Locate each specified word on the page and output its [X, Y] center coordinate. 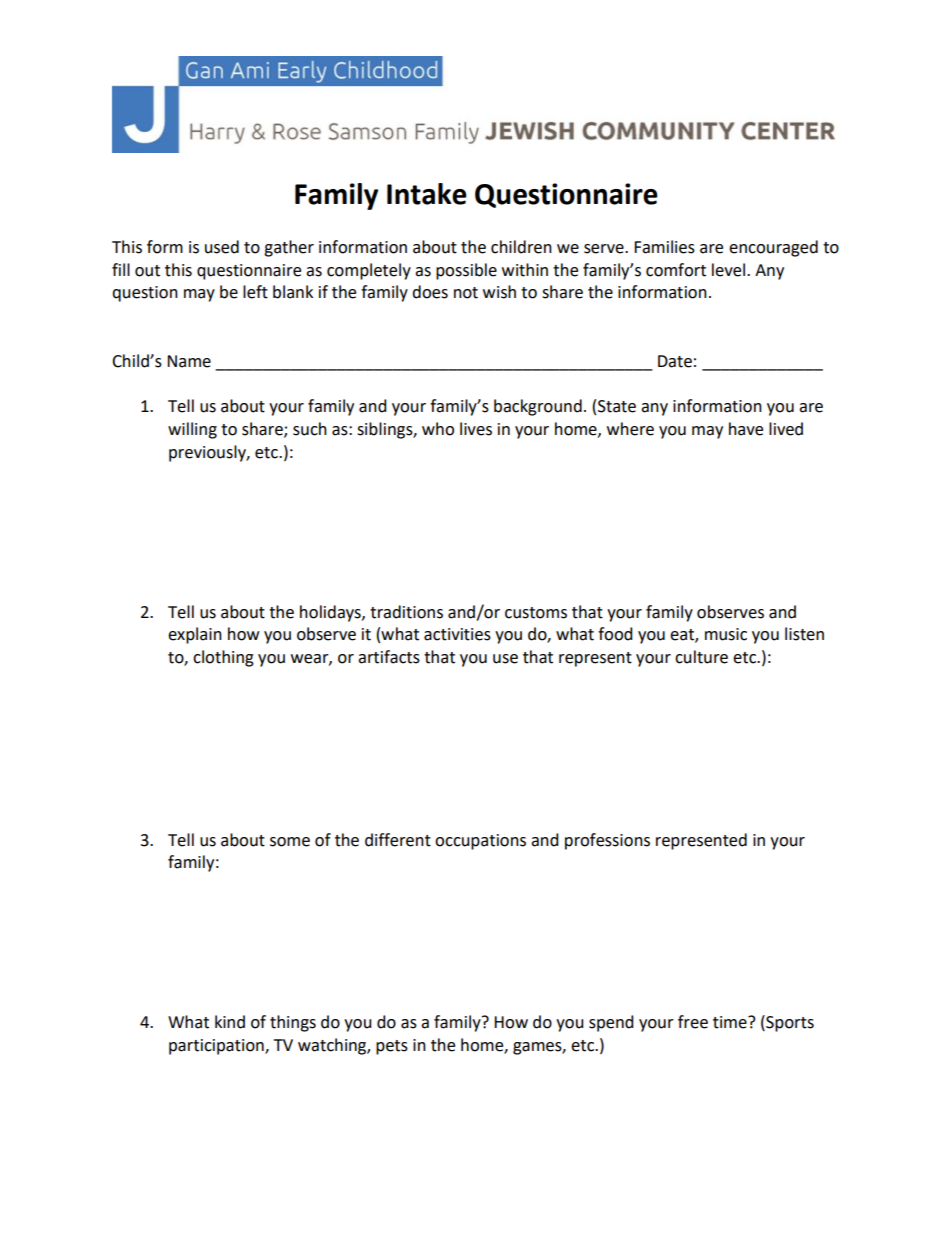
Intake [427, 194]
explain [195, 635]
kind [230, 1022]
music [726, 634]
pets [392, 1047]
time [731, 1022]
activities [457, 634]
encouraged [773, 248]
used [222, 247]
